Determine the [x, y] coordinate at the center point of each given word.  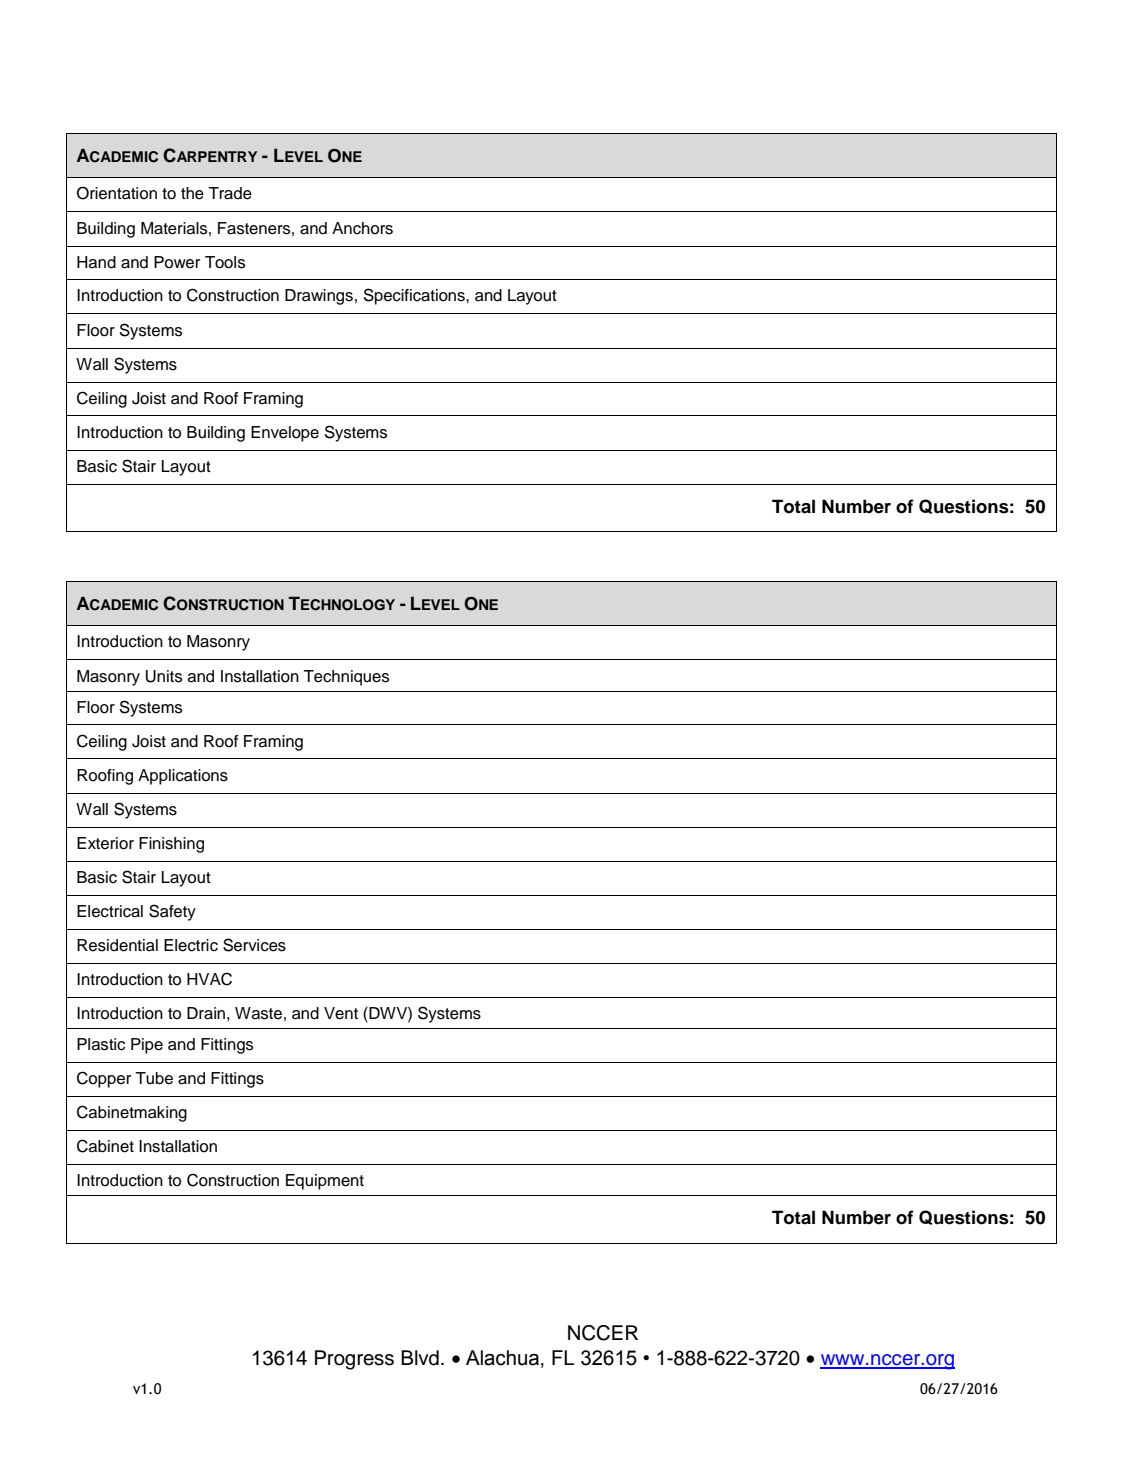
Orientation [117, 193]
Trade [230, 193]
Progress [354, 1360]
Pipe [147, 1046]
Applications [183, 777]
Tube [154, 1078]
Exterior [105, 843]
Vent [341, 1013]
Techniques [346, 678]
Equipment [325, 1182]
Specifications [415, 296]
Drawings [319, 297]
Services [254, 945]
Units [164, 676]
